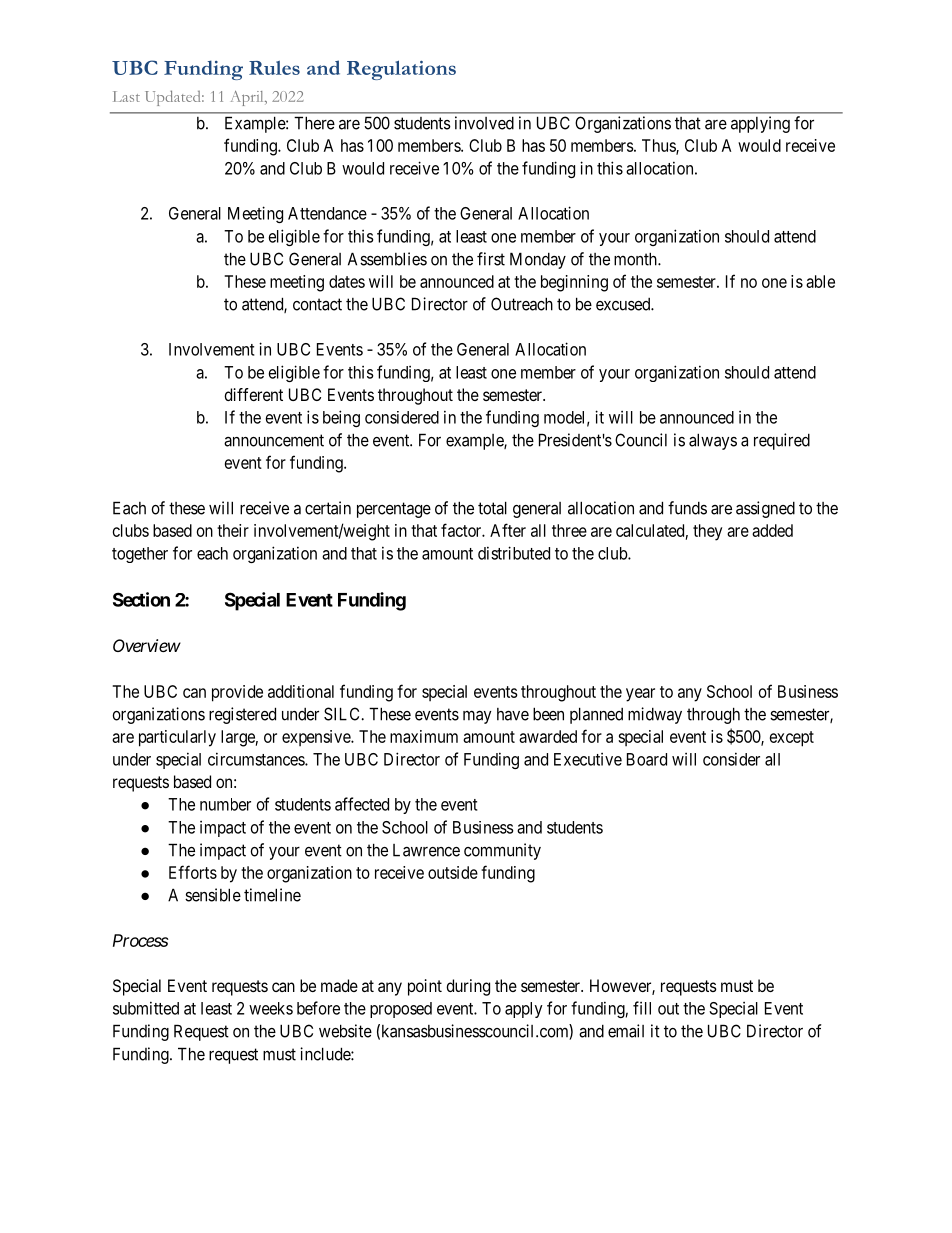 The height and width of the screenshot is (1233, 952). What do you see at coordinates (233, 530) in the screenshot?
I see `their` at bounding box center [233, 530].
